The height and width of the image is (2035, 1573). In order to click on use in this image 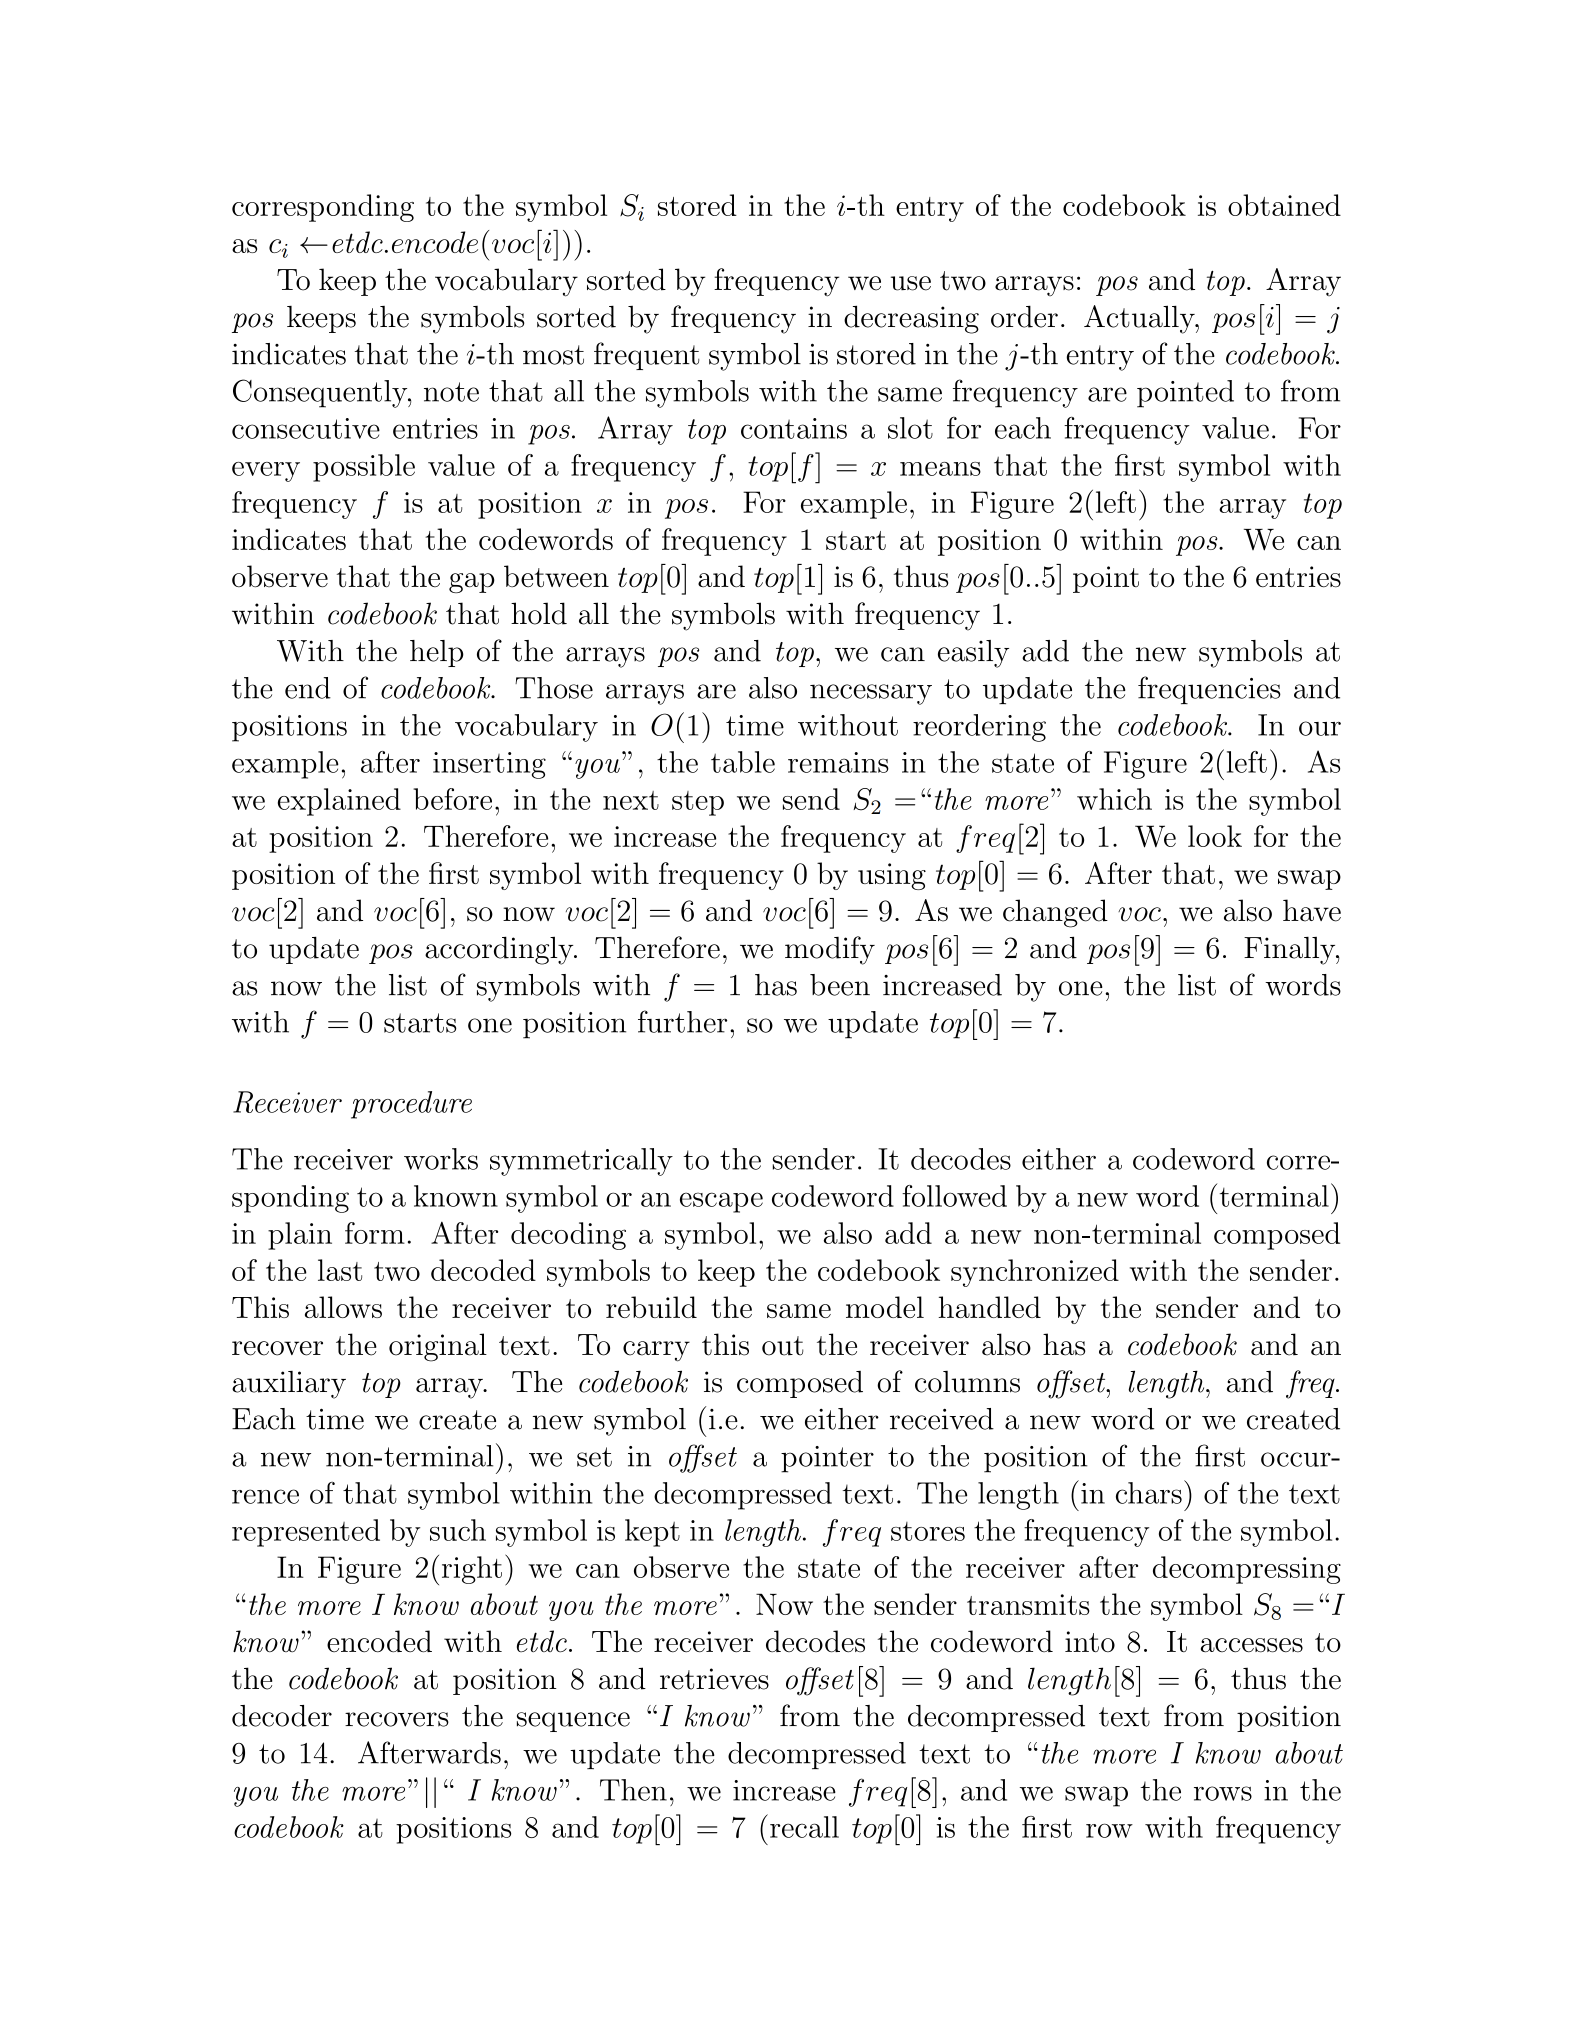, I will do `click(911, 283)`.
